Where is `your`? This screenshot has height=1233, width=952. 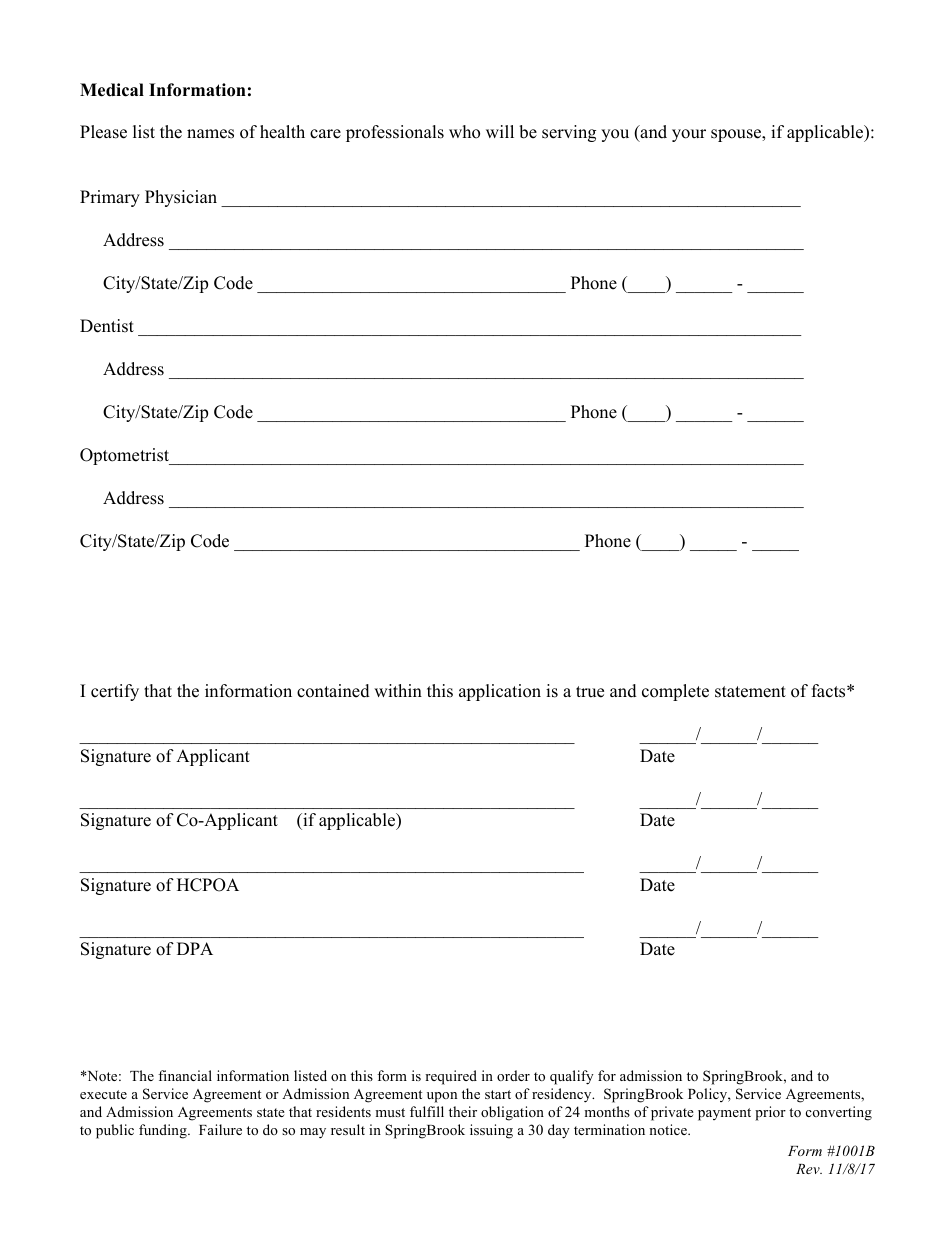 your is located at coordinates (689, 135).
